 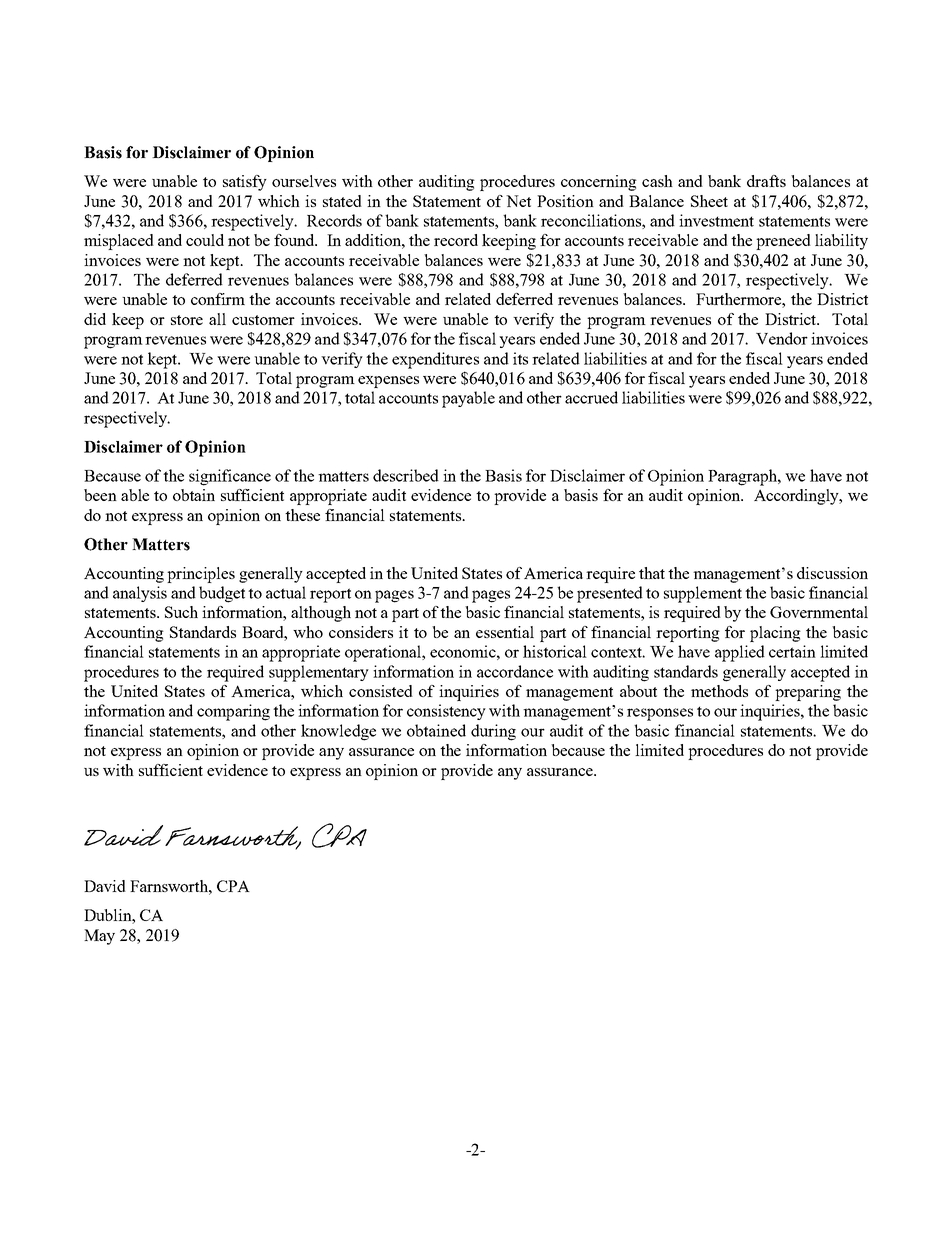 I want to click on comparing, so click(x=233, y=712).
